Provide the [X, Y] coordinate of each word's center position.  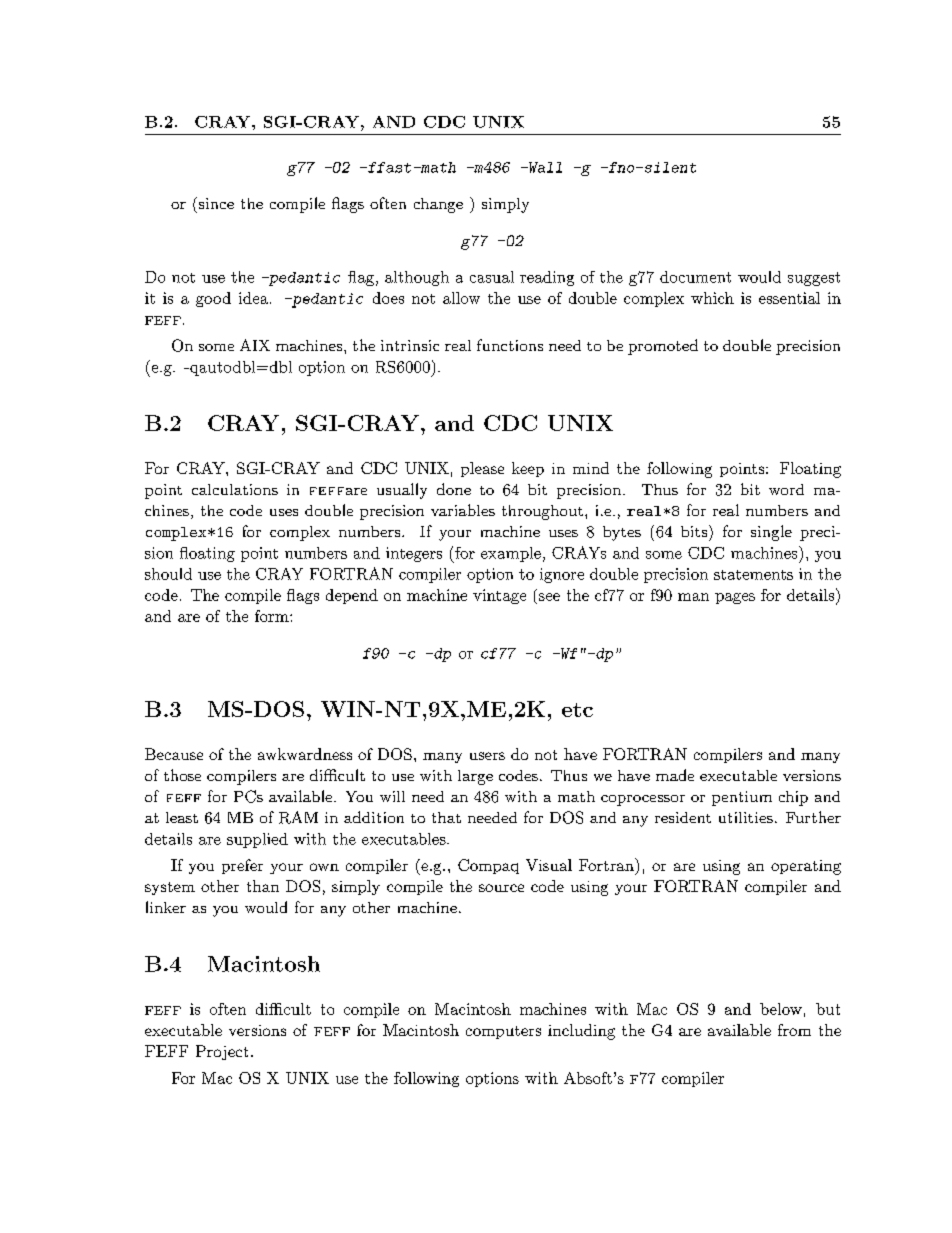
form [273, 616]
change [438, 205]
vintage [499, 596]
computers [503, 1032]
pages [735, 598]
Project [222, 1052]
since [215, 203]
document [695, 277]
